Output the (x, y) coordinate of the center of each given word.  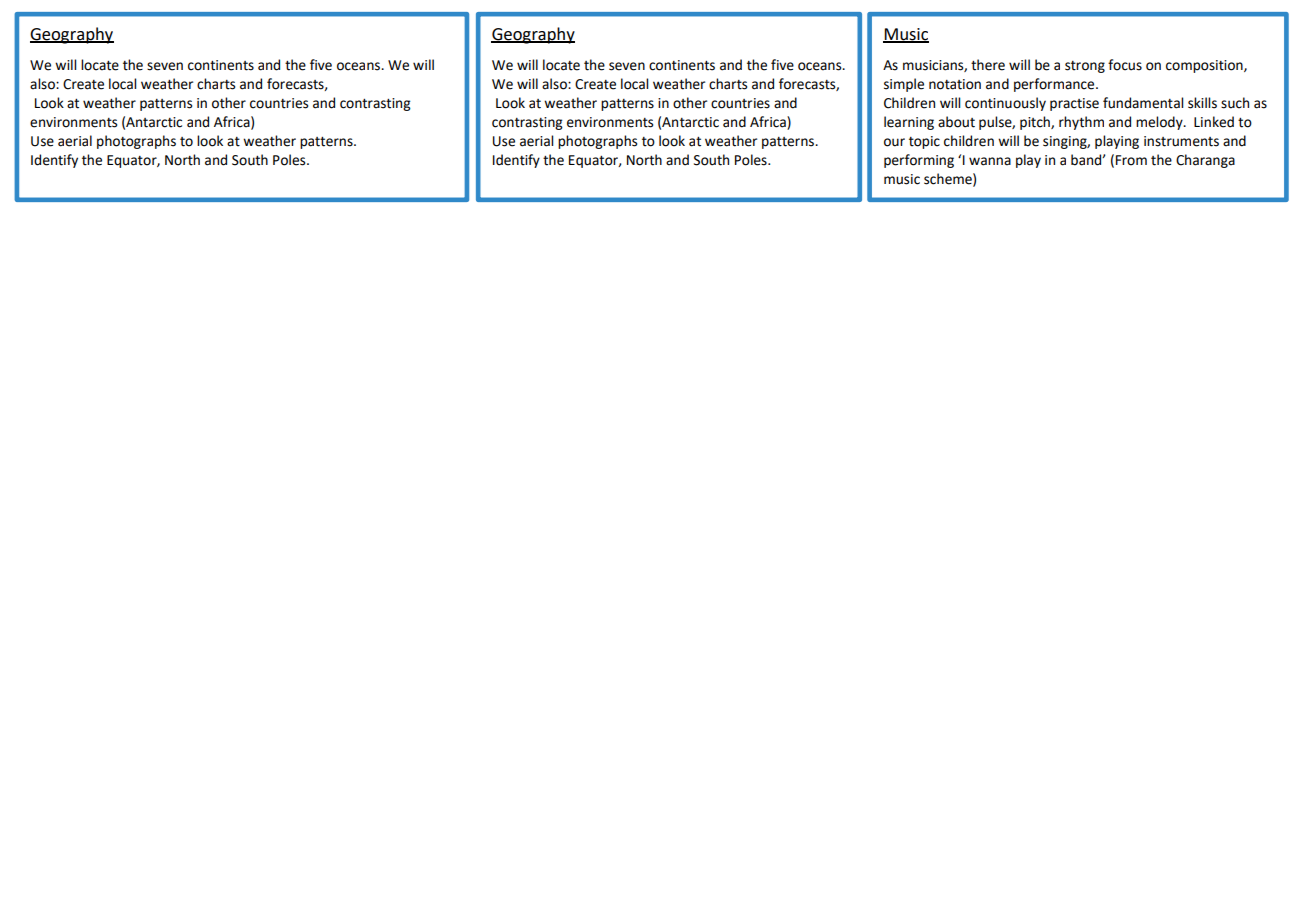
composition (1205, 66)
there (988, 65)
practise (1074, 104)
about (956, 122)
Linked (1214, 122)
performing (919, 161)
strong (1085, 67)
